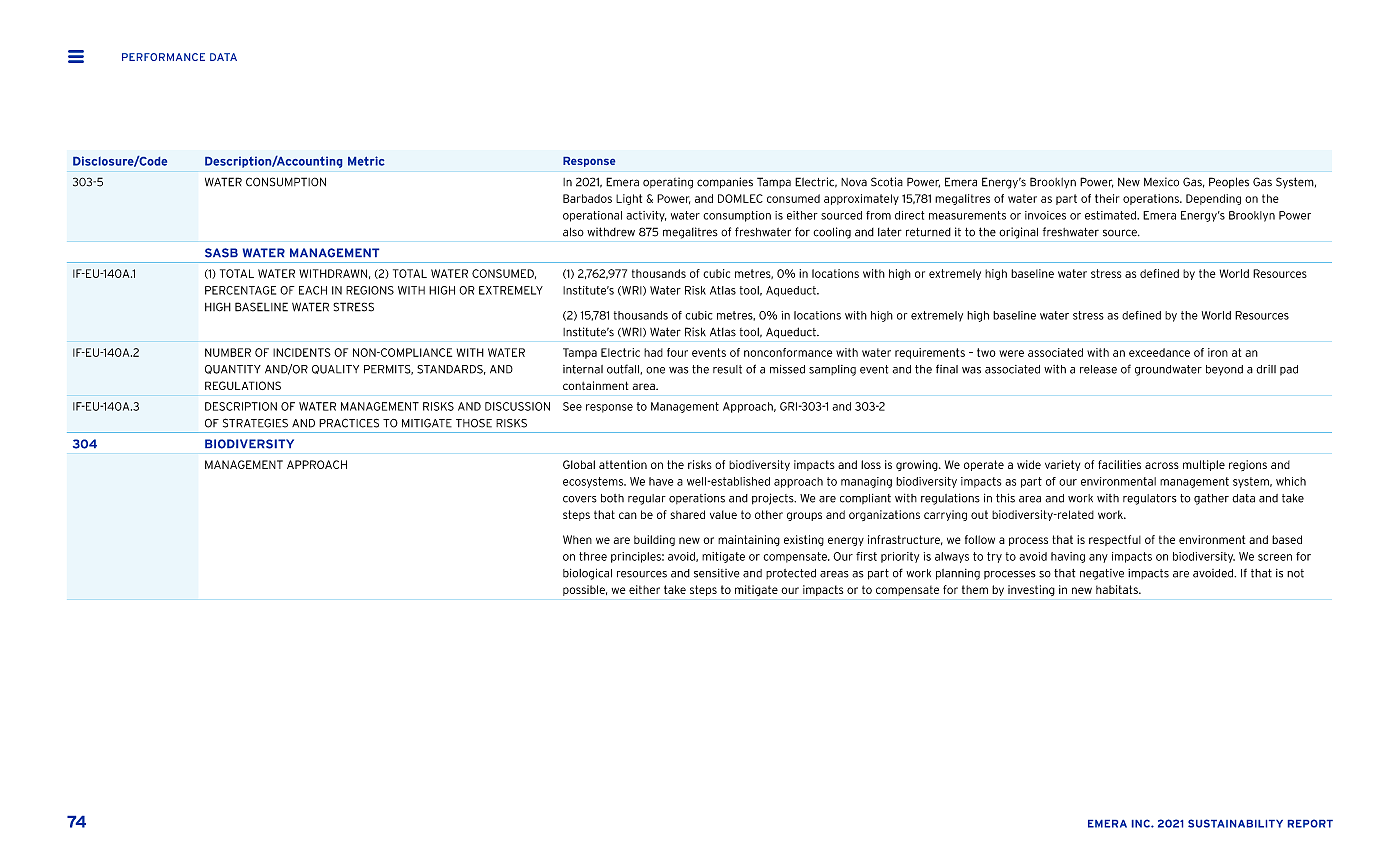  I want to click on EACH, so click(313, 290).
